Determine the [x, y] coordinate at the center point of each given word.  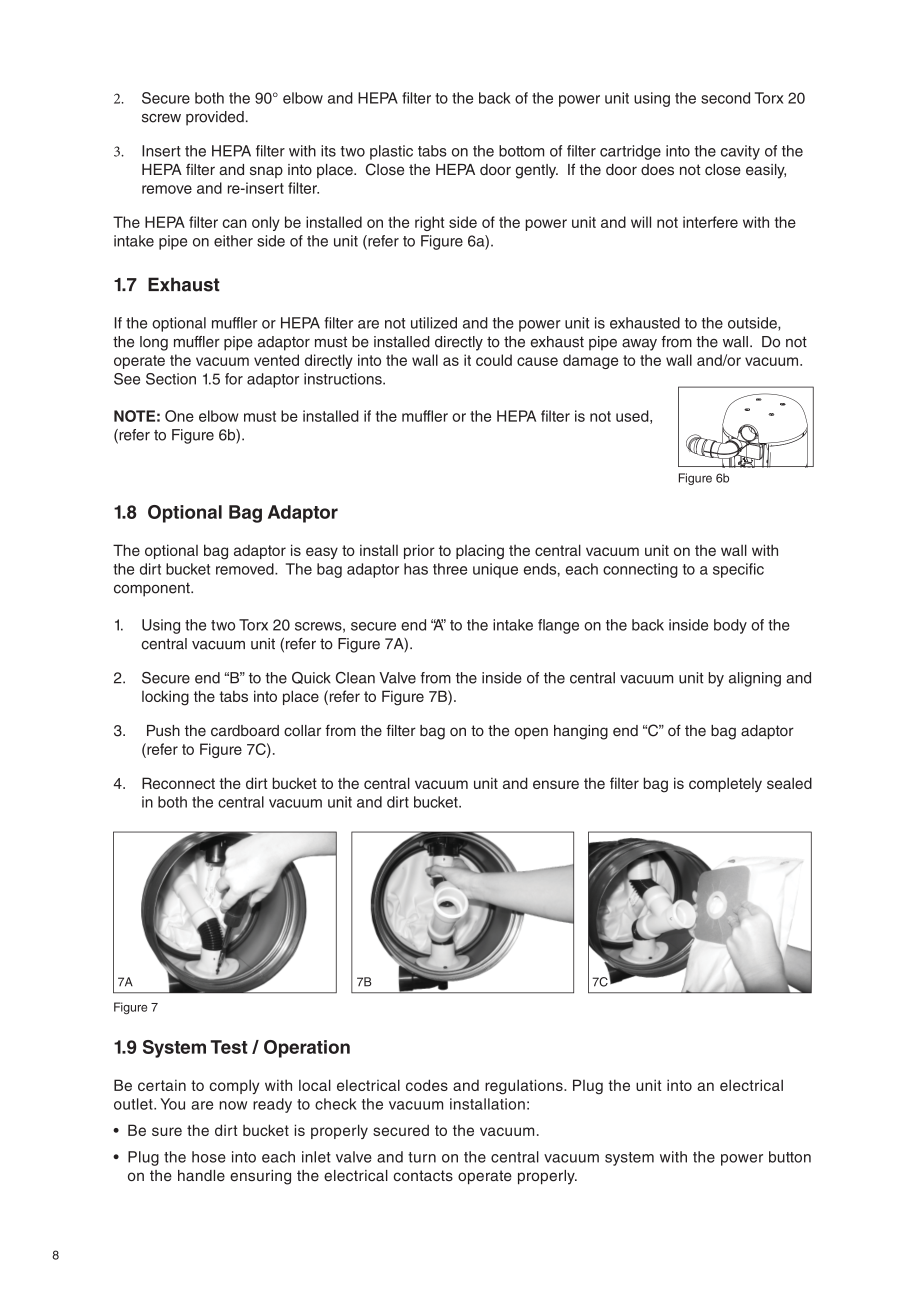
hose [209, 1157]
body [730, 626]
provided [215, 118]
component [153, 589]
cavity [740, 152]
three [450, 569]
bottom [521, 151]
